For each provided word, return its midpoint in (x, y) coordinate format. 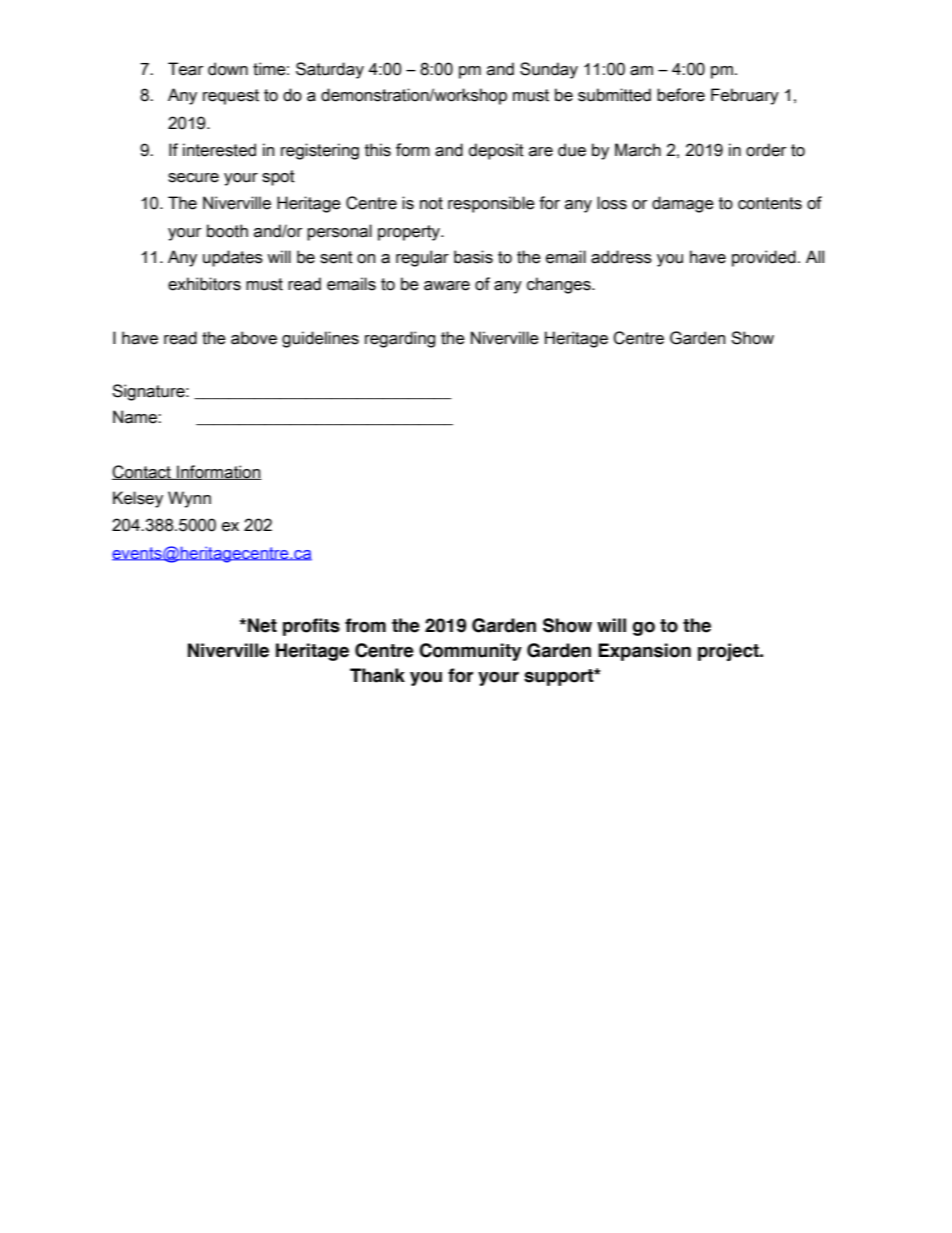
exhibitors (204, 284)
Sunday (549, 70)
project (729, 652)
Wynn (189, 499)
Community (470, 652)
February (745, 96)
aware (447, 286)
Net (262, 625)
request (231, 97)
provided (764, 258)
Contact (142, 472)
